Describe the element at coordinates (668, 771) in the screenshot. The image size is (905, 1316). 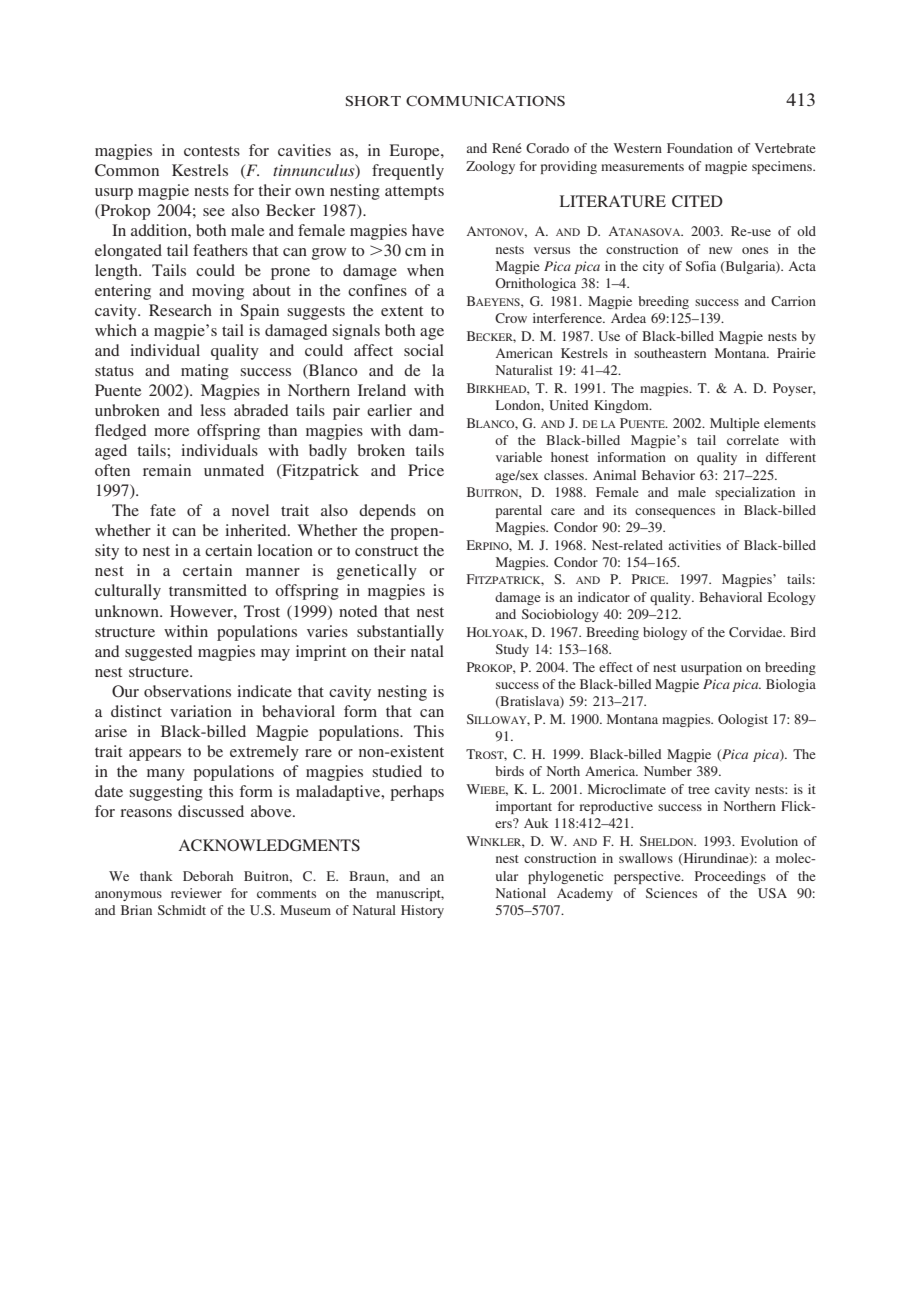
I see `Number` at that location.
